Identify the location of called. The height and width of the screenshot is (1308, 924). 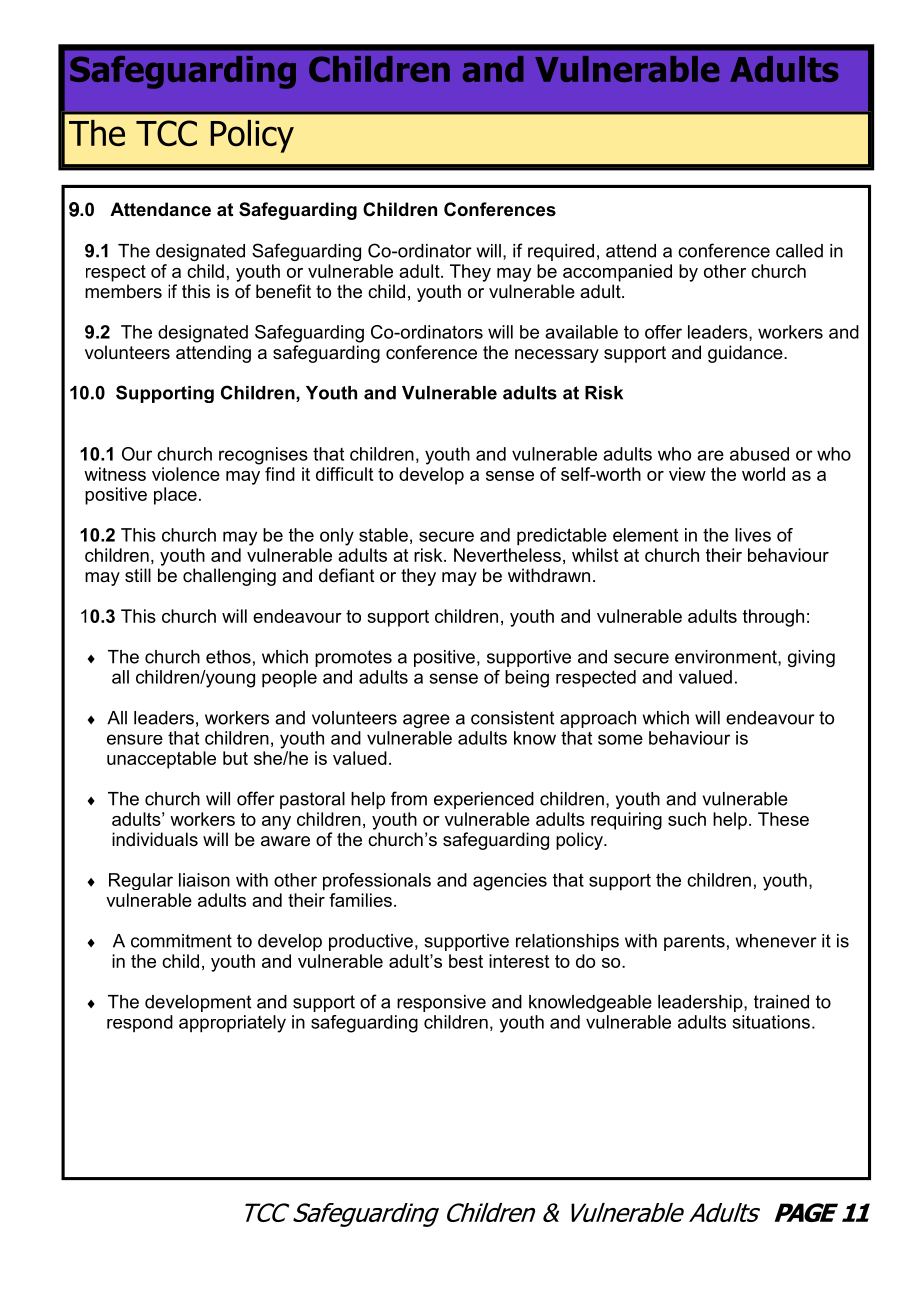
(799, 251).
